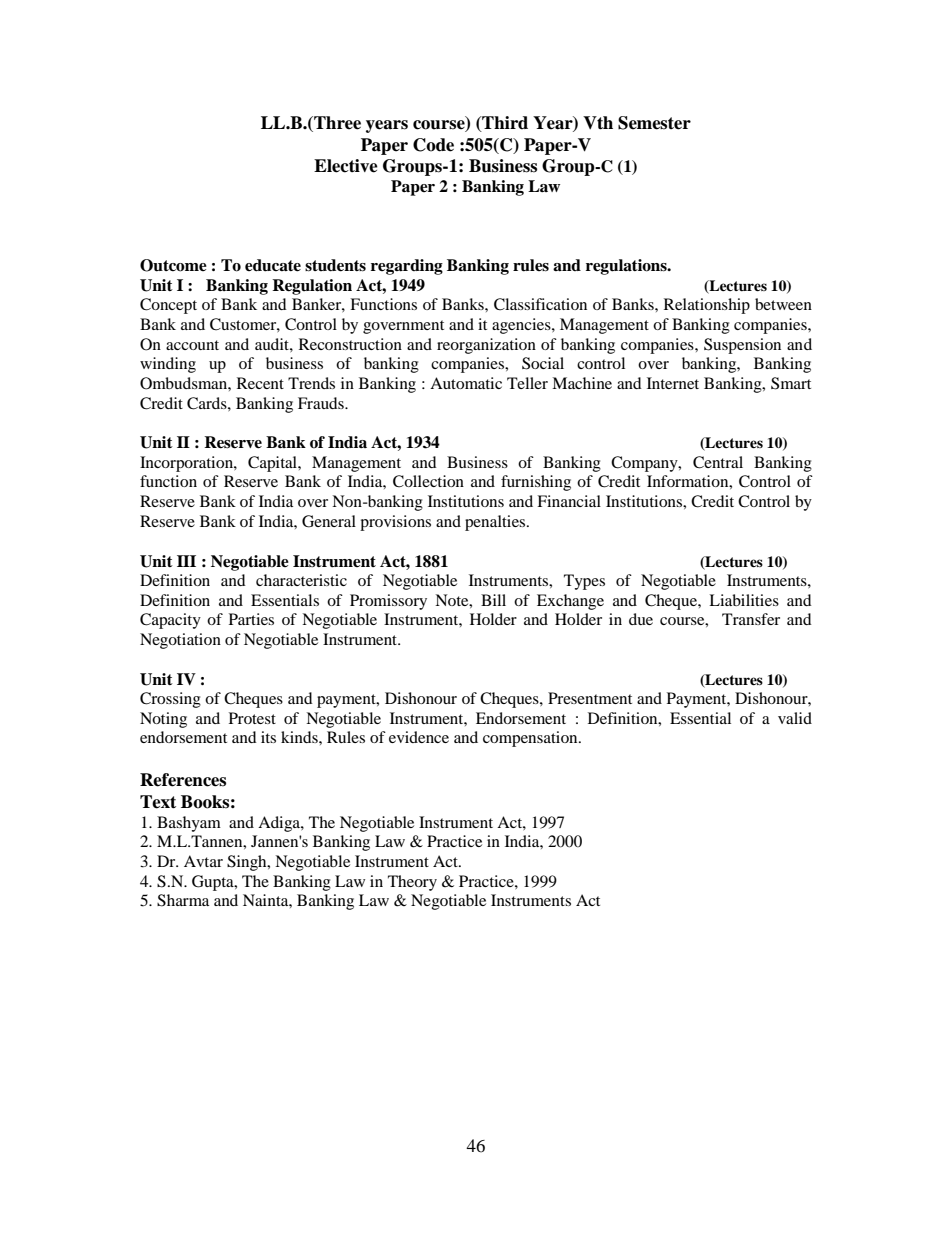  I want to click on Transfer, so click(751, 619).
